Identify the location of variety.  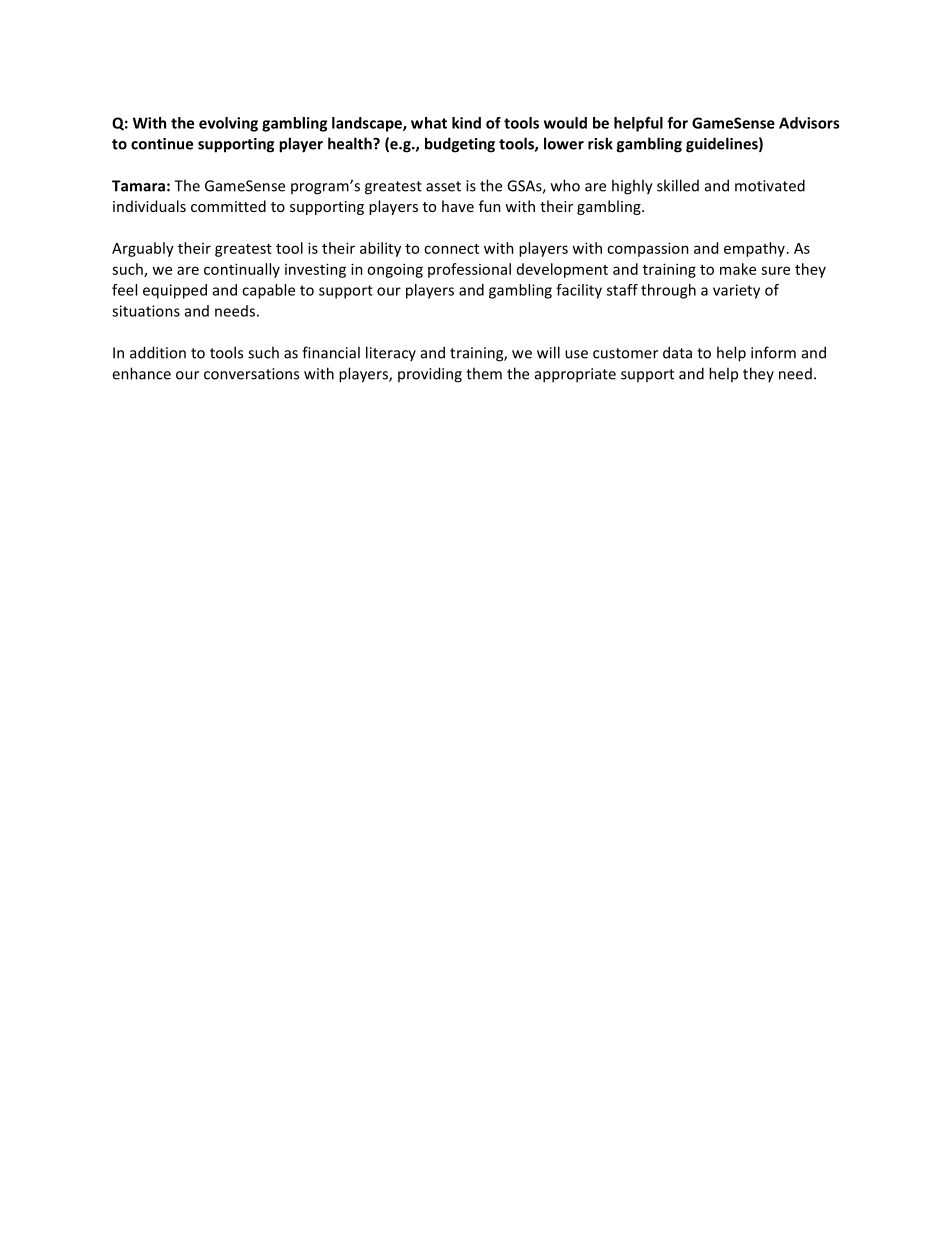
(736, 291).
